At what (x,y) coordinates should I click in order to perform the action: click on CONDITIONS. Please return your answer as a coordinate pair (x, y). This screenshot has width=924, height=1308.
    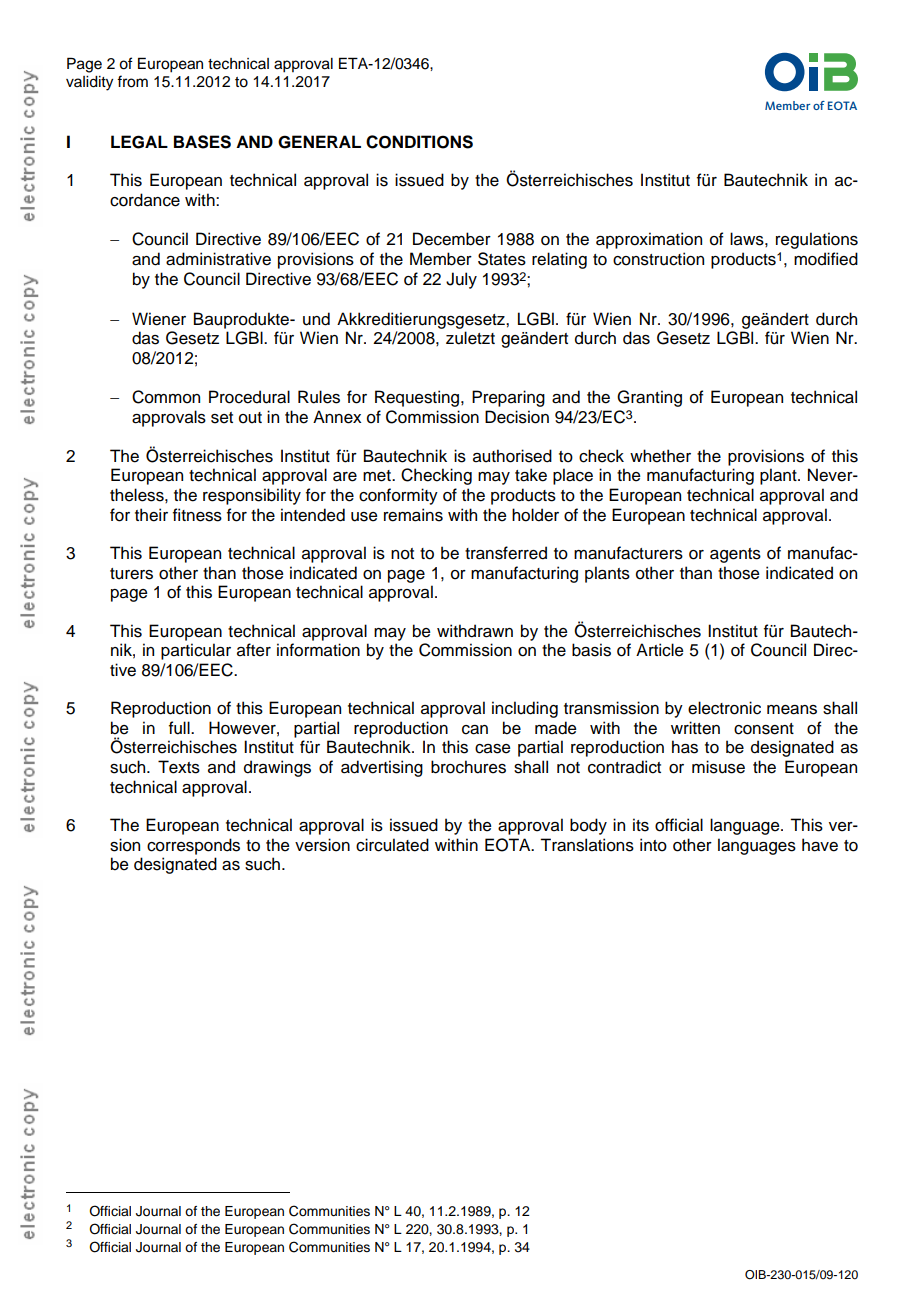
    Looking at the image, I should click on (419, 142).
